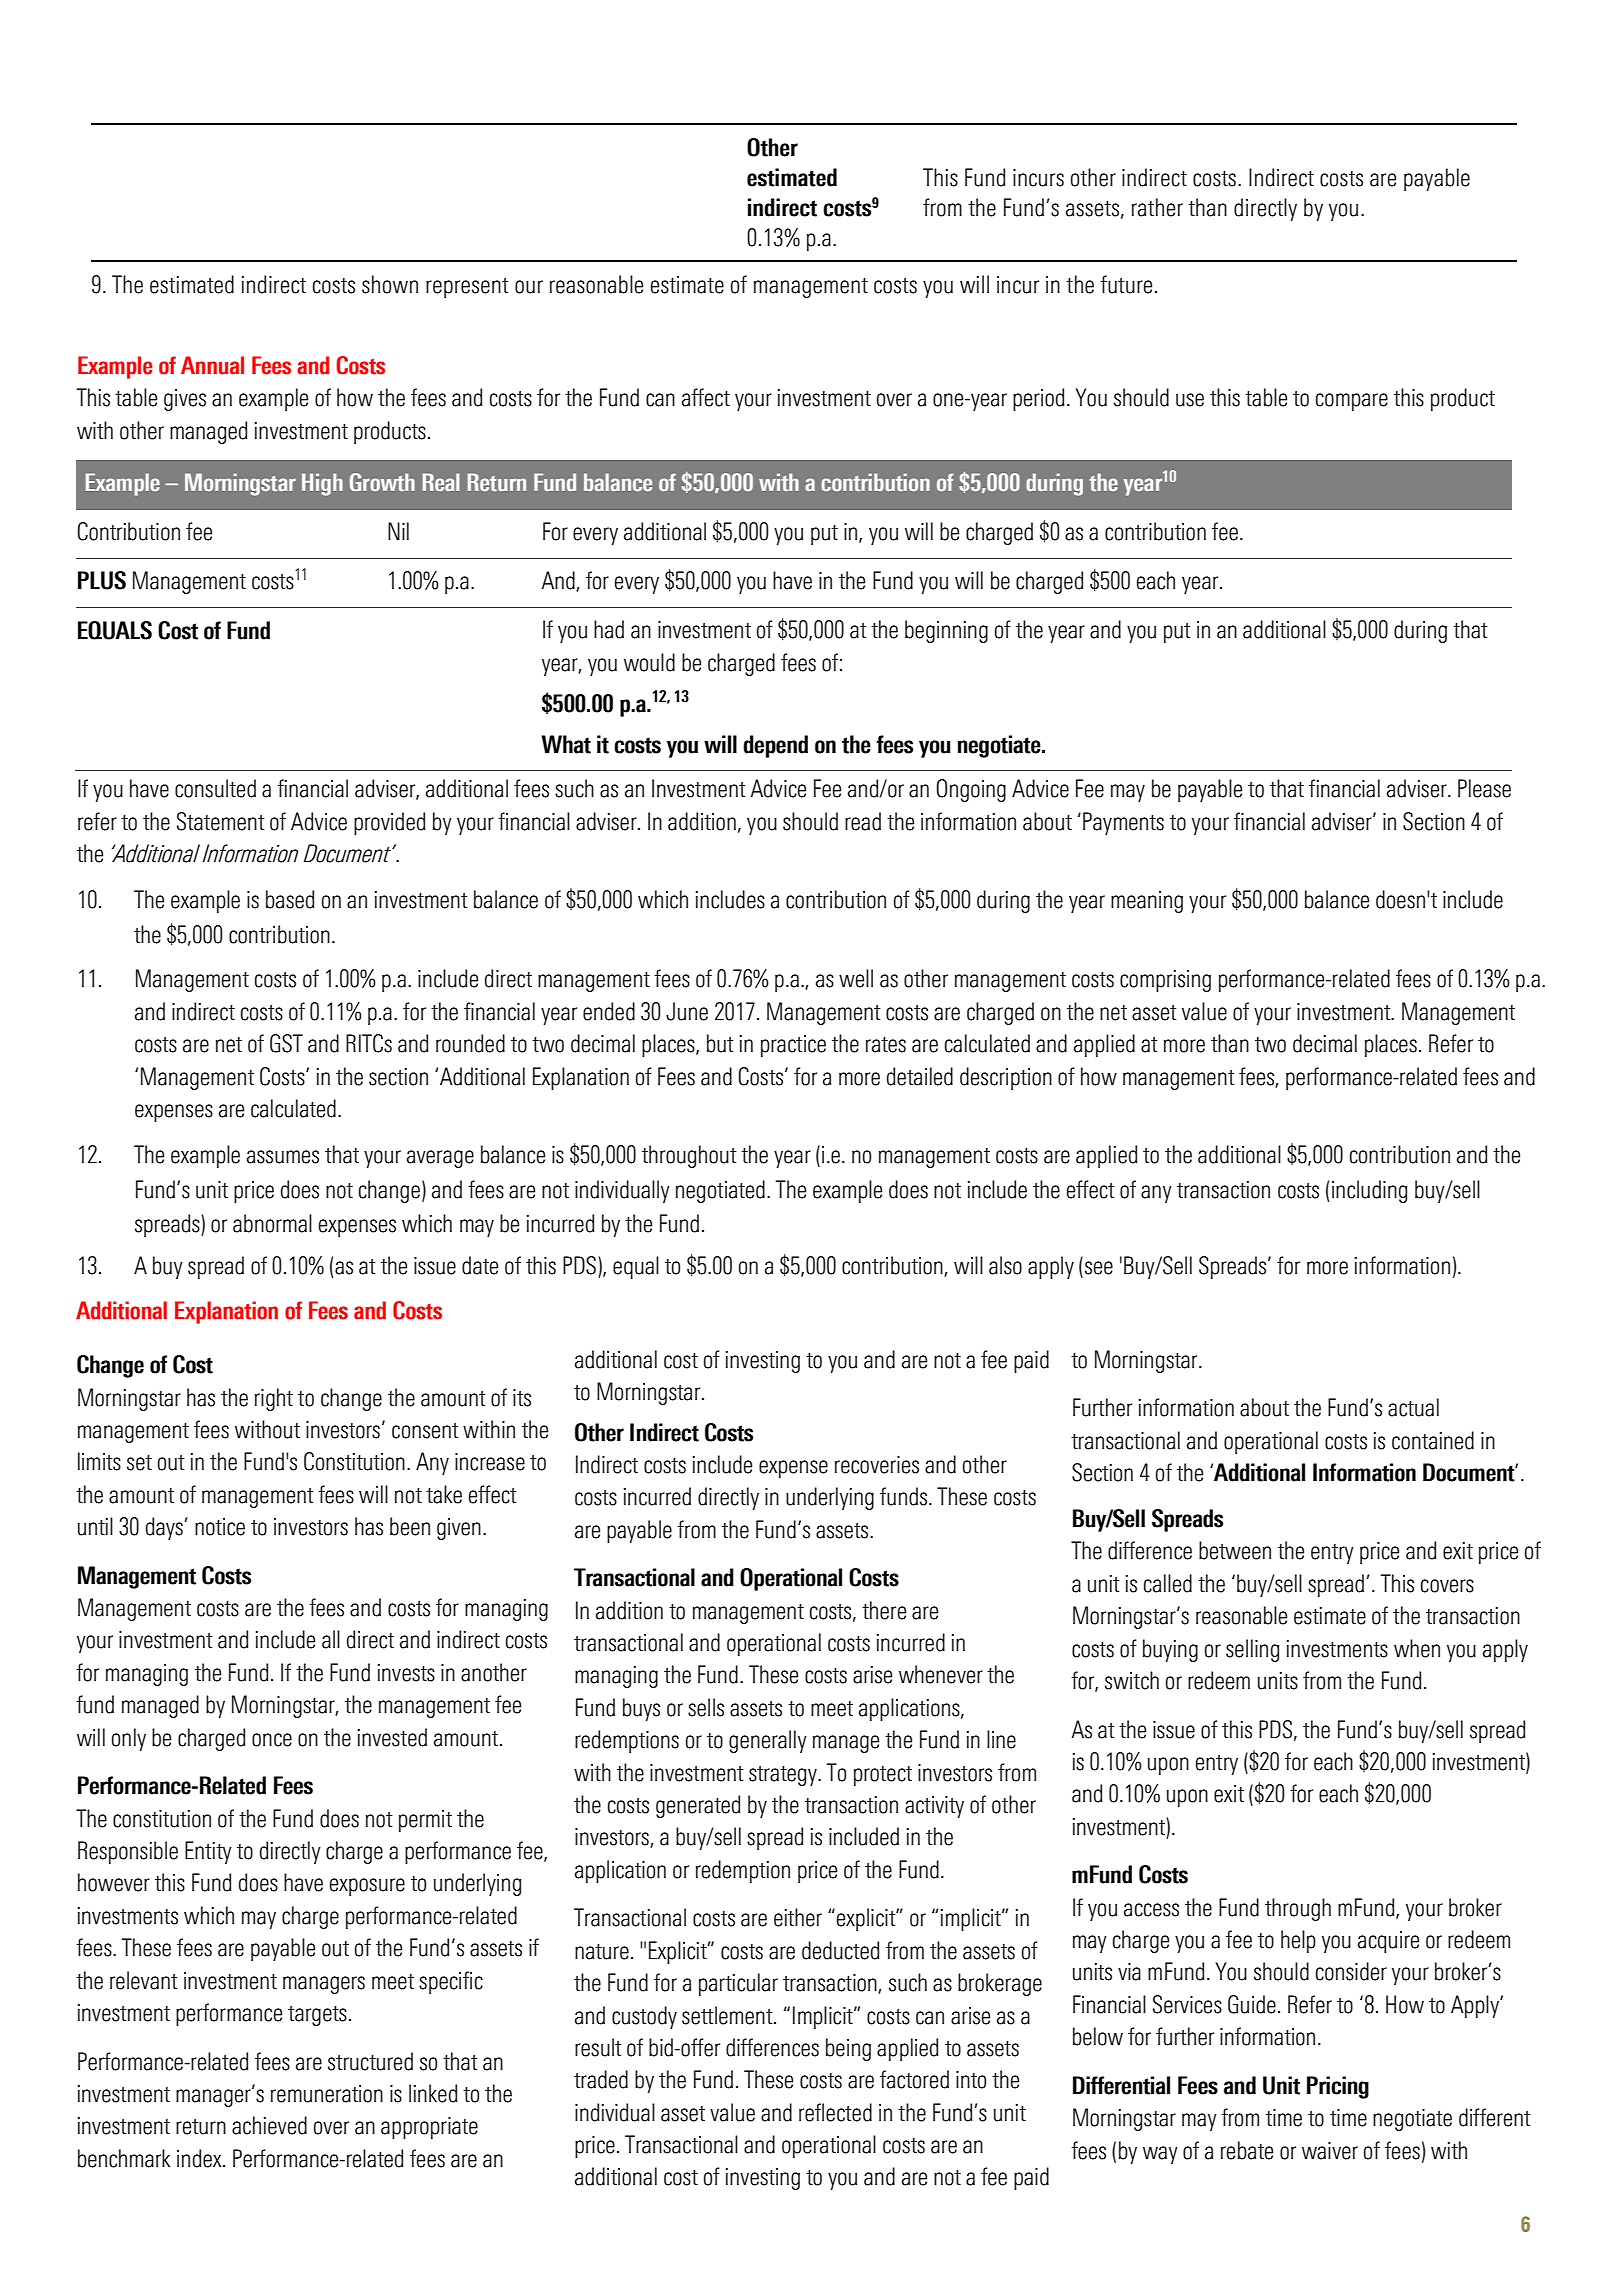  Describe the element at coordinates (793, 1046) in the screenshot. I see `practice` at that location.
